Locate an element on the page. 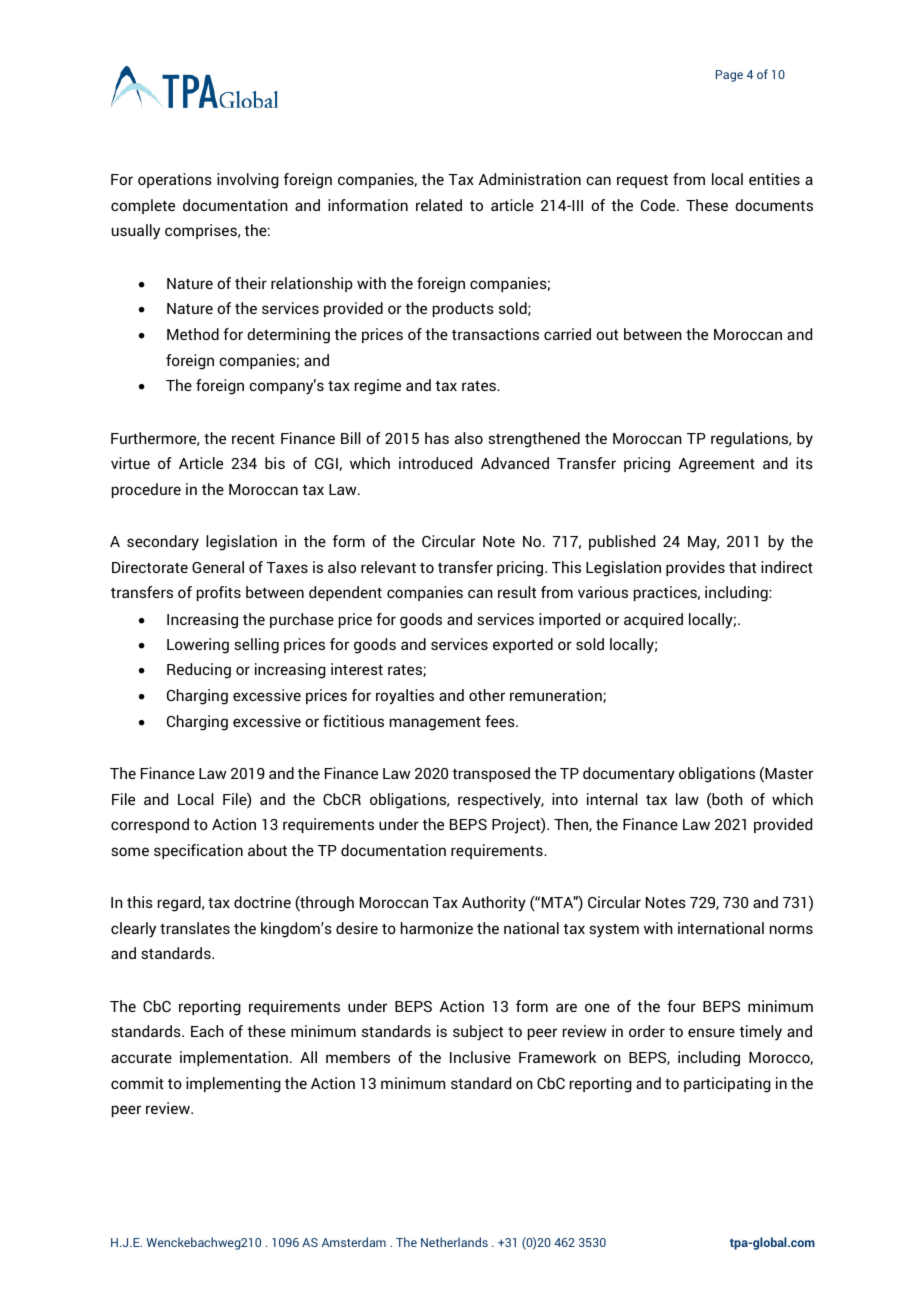 This image has width=924, height=1309. harmonize is located at coordinates (437, 928).
